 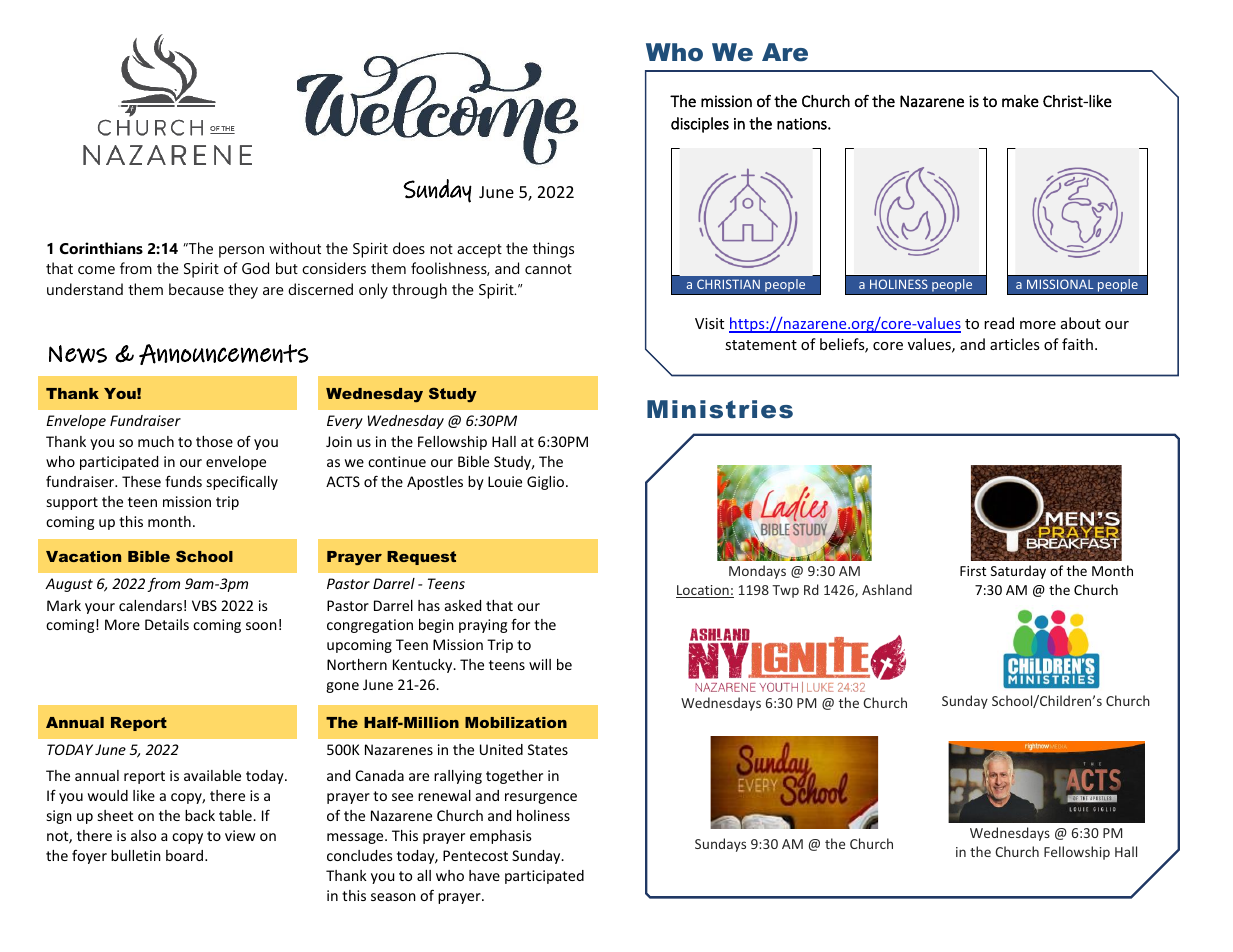 What do you see at coordinates (183, 481) in the screenshot?
I see `funds` at bounding box center [183, 481].
